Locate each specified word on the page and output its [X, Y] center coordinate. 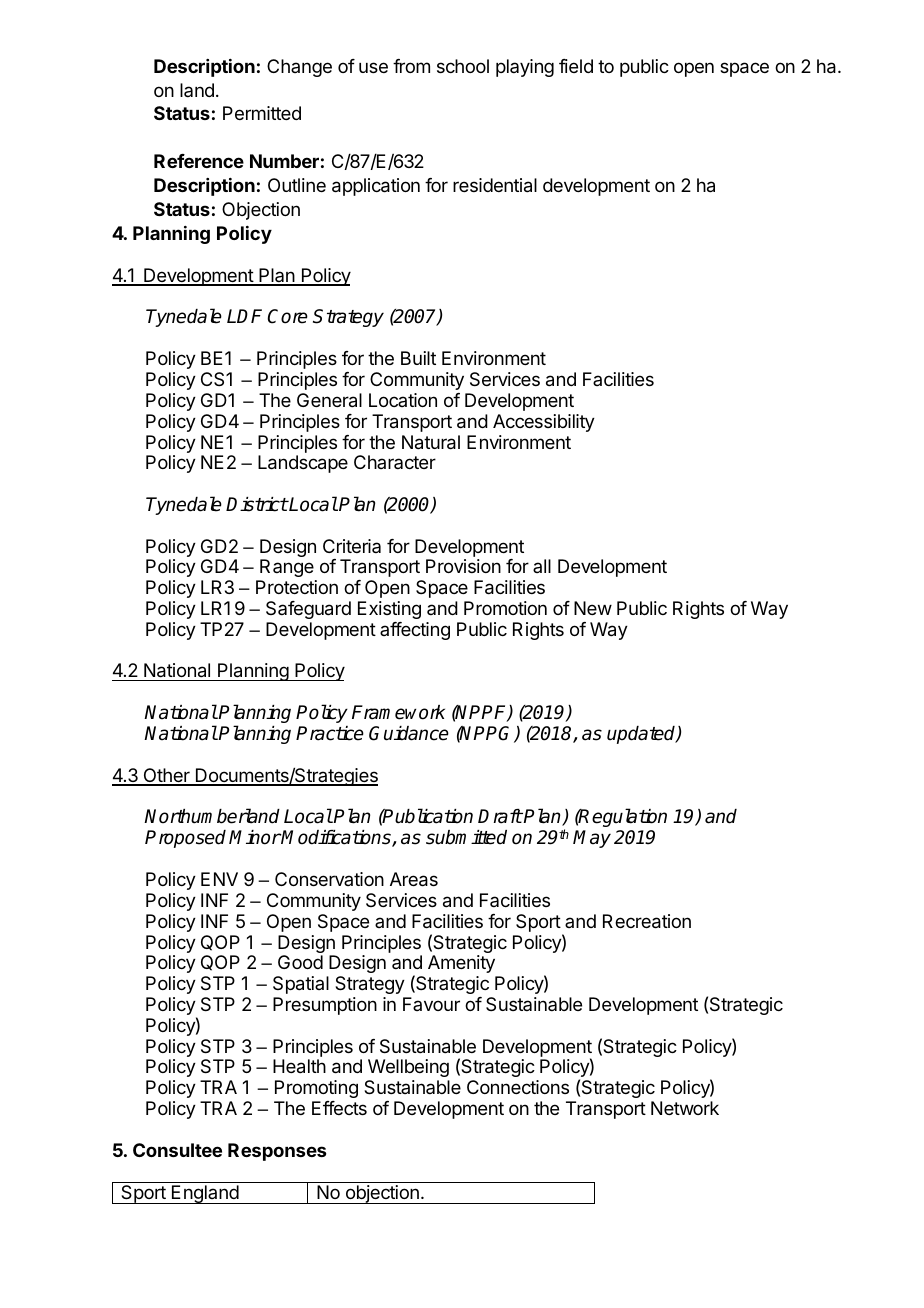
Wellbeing [408, 1068]
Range [287, 568]
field [576, 66]
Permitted [262, 113]
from [411, 66]
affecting [415, 631]
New [593, 608]
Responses [277, 1152]
